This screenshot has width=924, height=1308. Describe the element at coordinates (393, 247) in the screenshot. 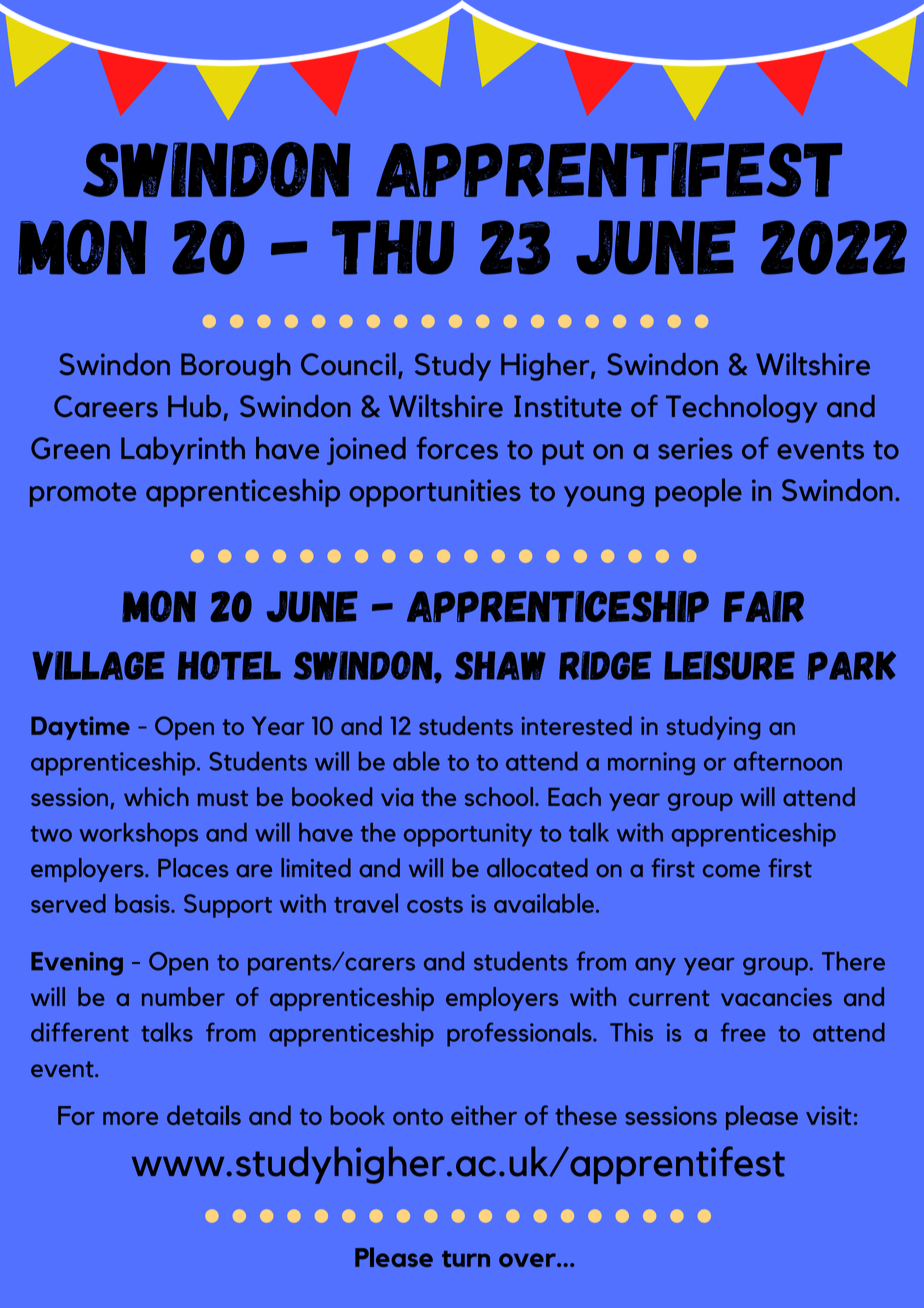

I see `Thu` at that location.
